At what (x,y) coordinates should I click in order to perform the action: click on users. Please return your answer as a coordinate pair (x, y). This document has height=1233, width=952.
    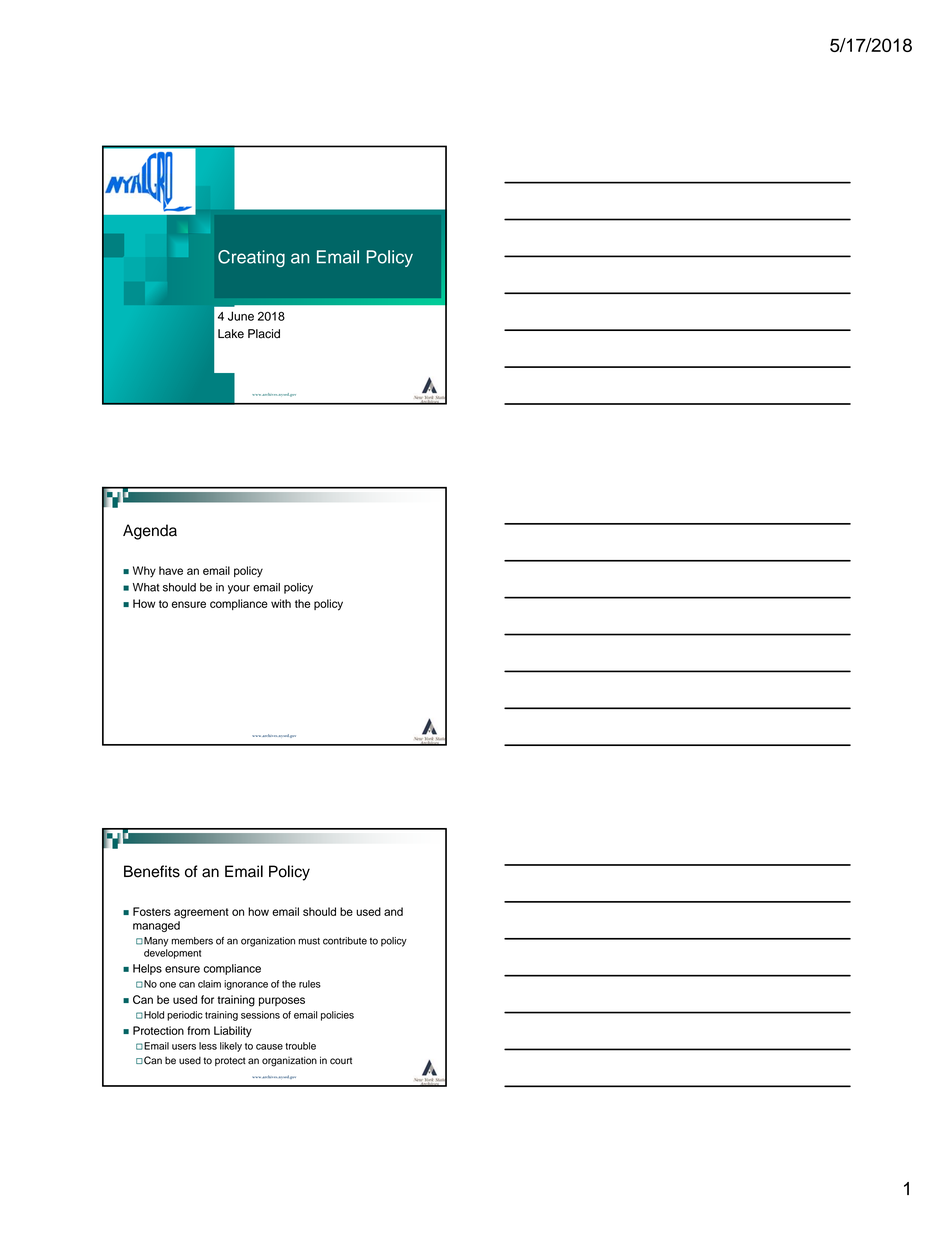
    Looking at the image, I should click on (184, 1047).
